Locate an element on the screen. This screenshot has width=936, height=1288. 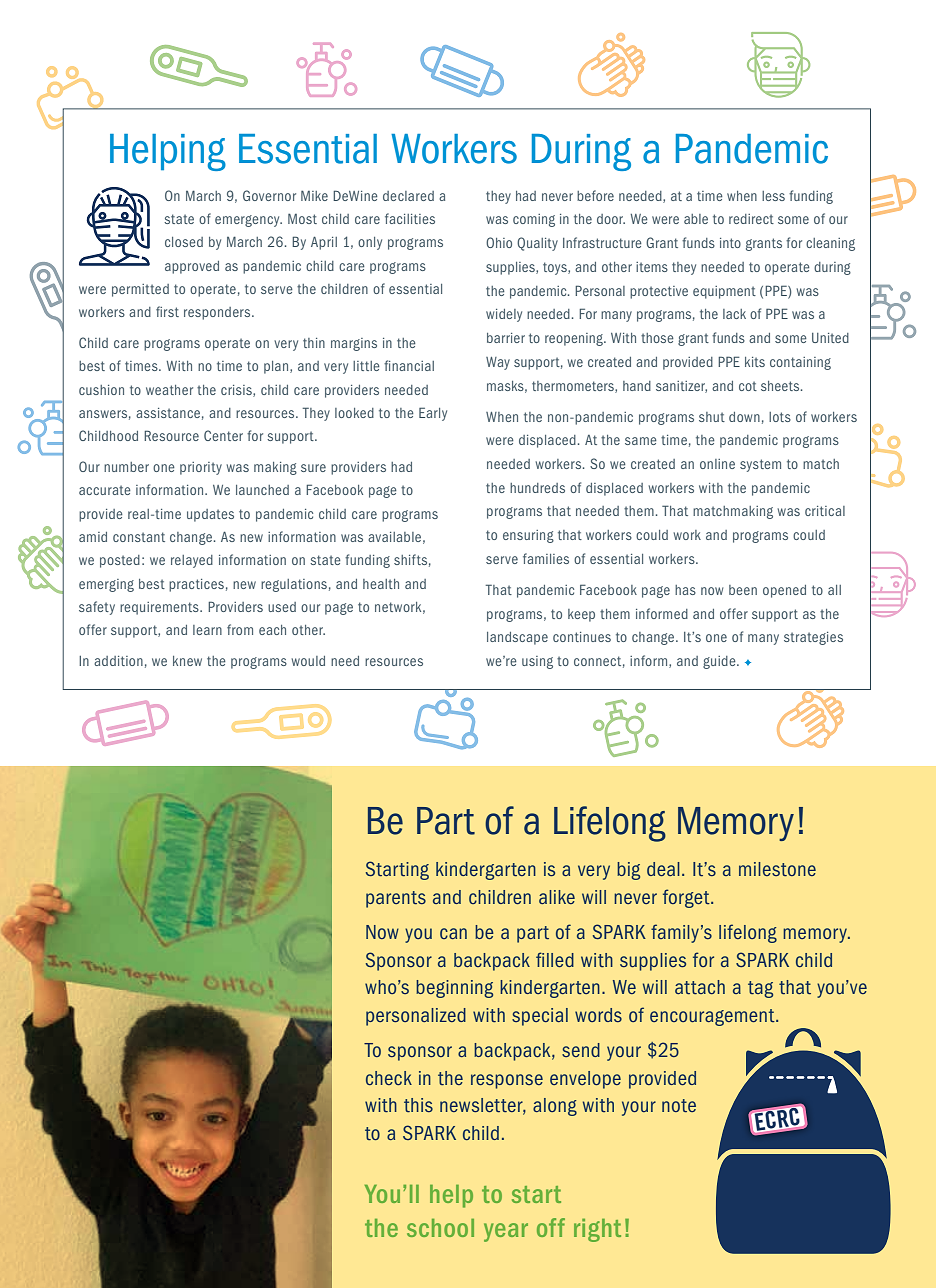
redirect is located at coordinates (751, 219).
